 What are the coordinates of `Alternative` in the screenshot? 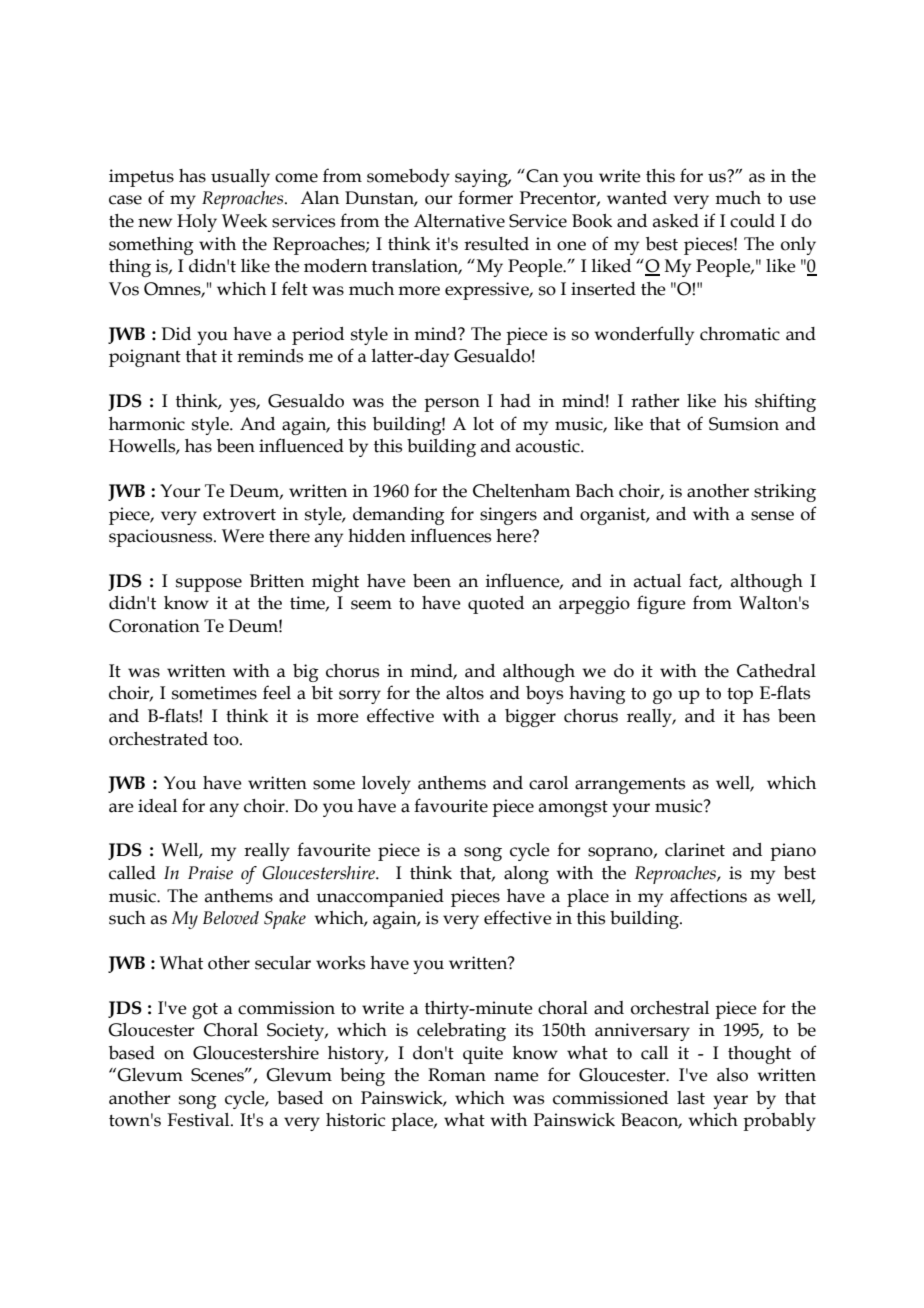 It's located at (459, 221).
